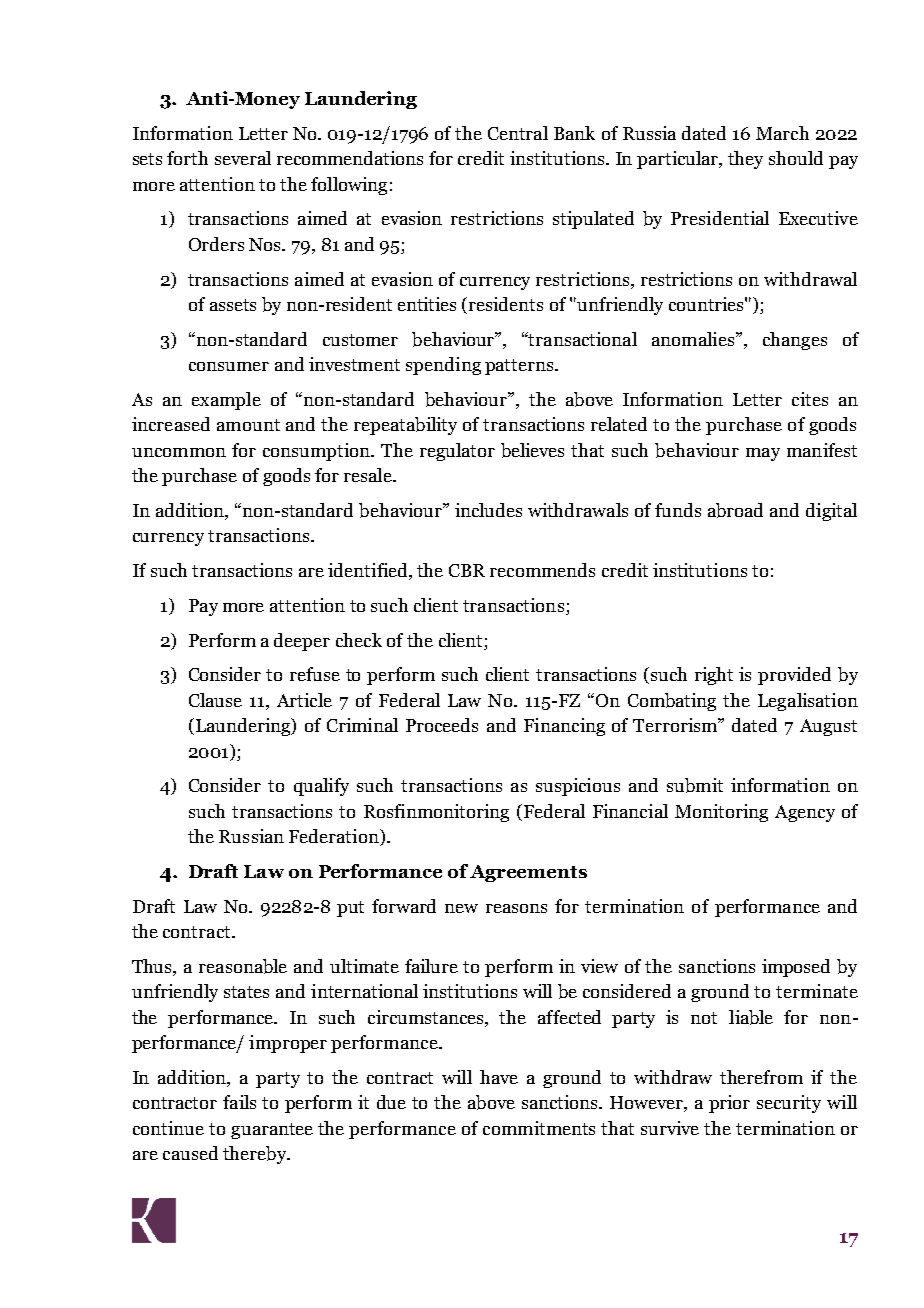 This screenshot has width=924, height=1308. What do you see at coordinates (745, 160) in the screenshot?
I see `they` at bounding box center [745, 160].
